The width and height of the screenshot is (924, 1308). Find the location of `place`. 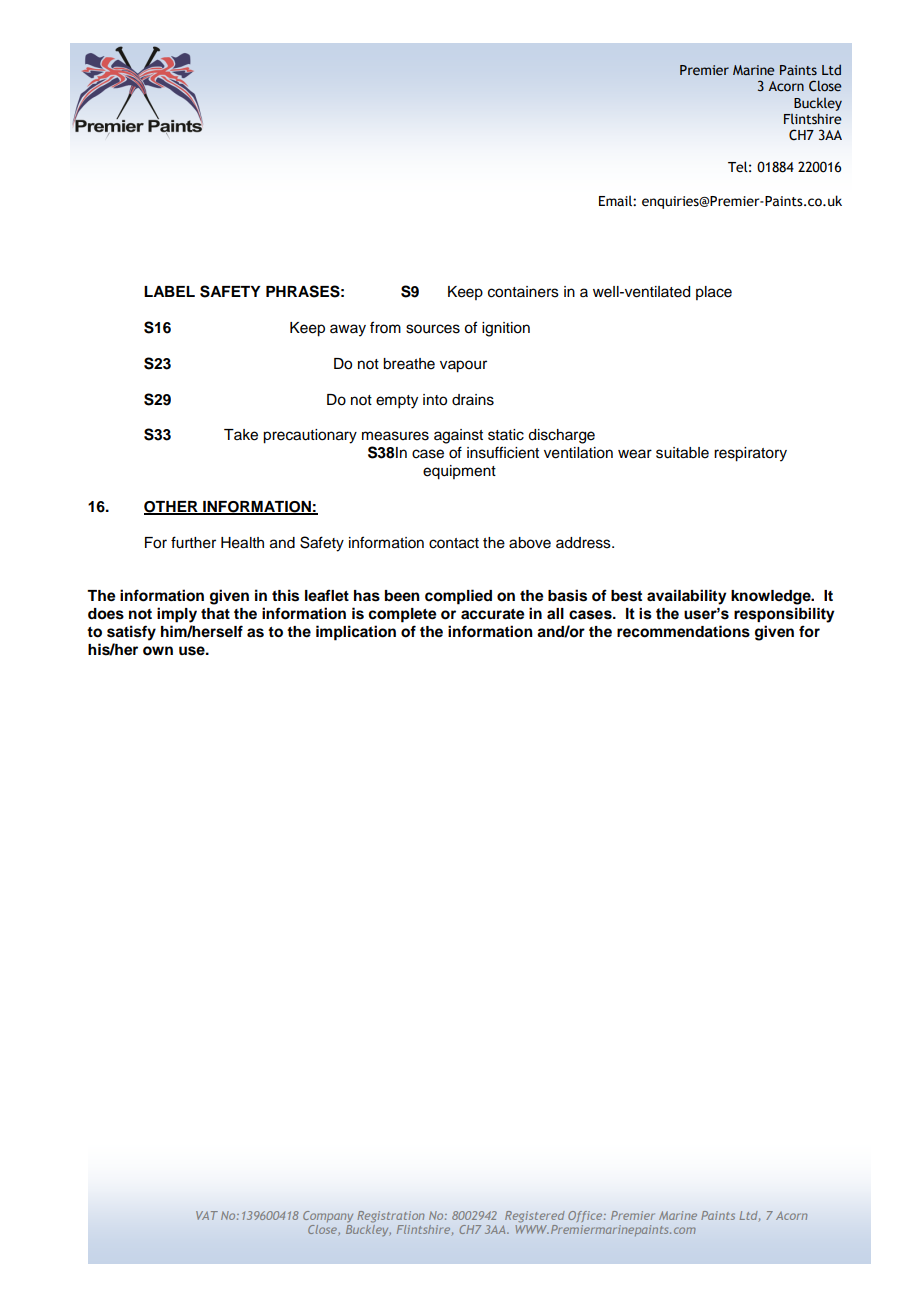

place is located at coordinates (714, 293).
